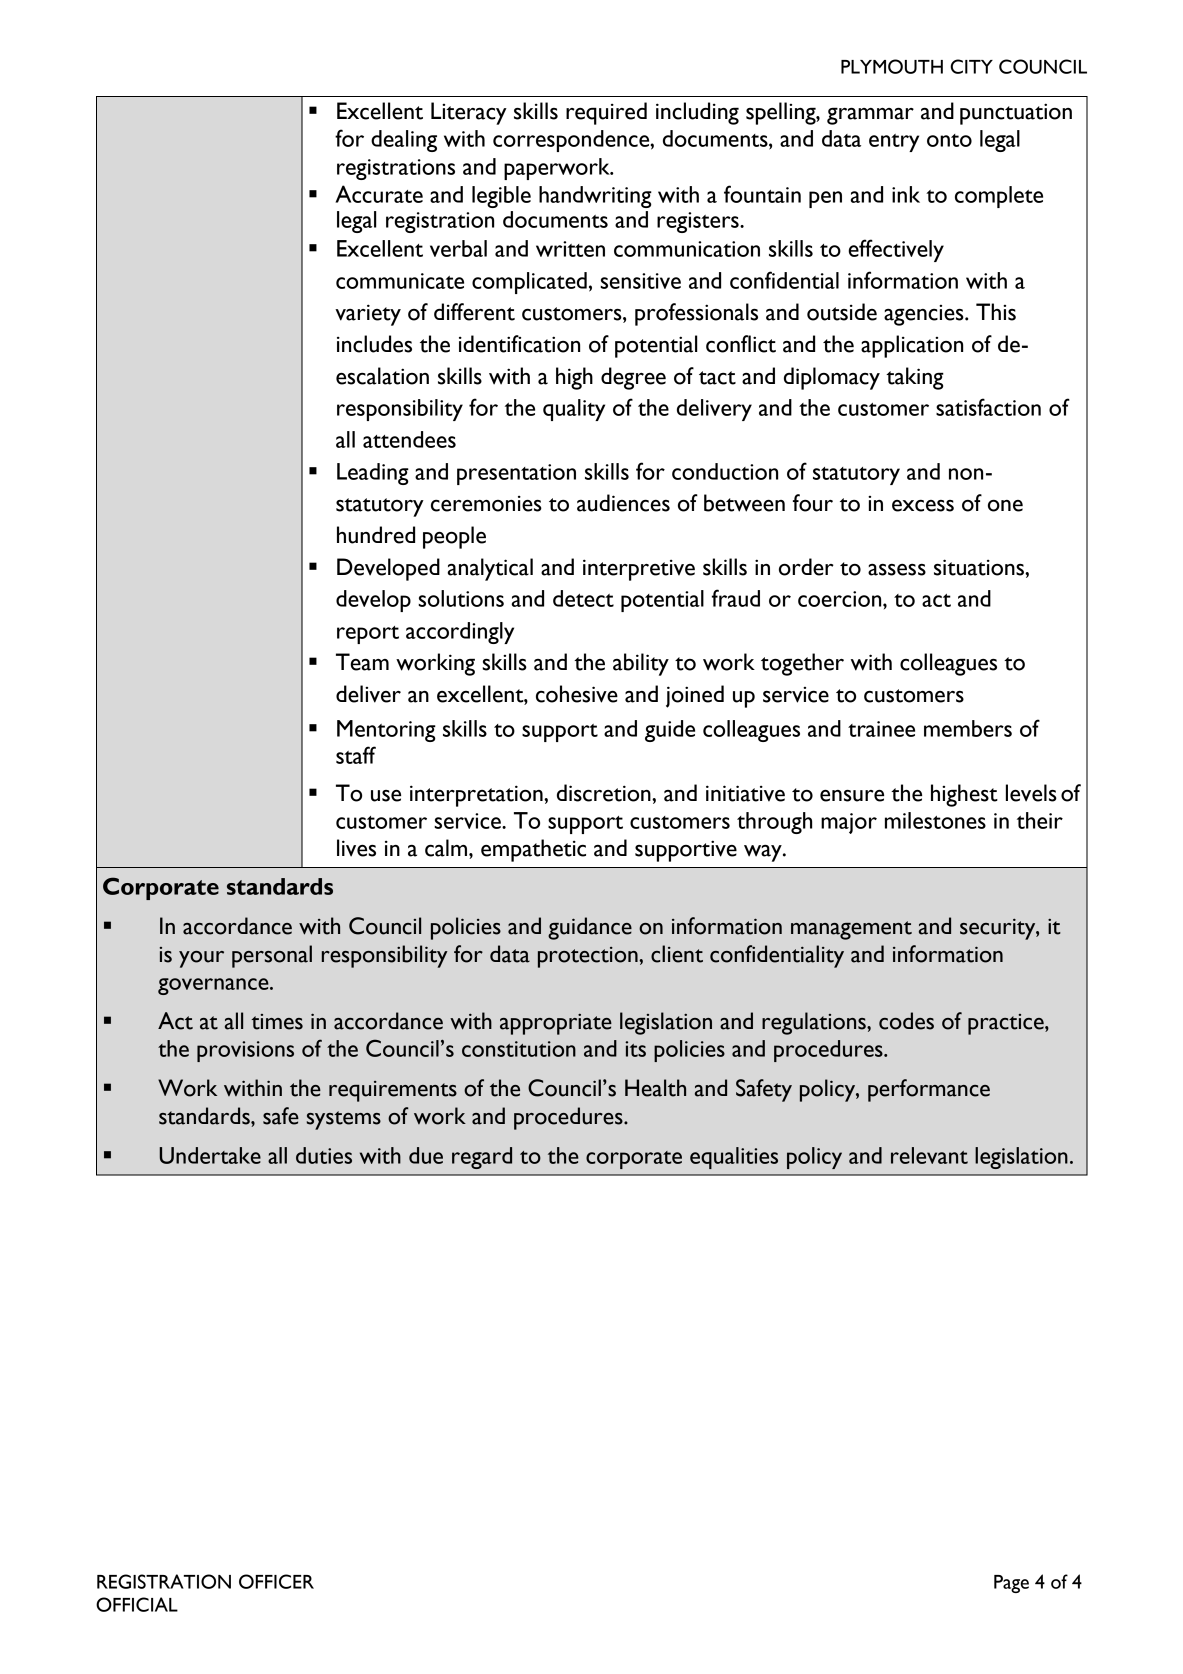 The image size is (1183, 1674). Describe the element at coordinates (583, 598) in the screenshot. I see `detect` at that location.
